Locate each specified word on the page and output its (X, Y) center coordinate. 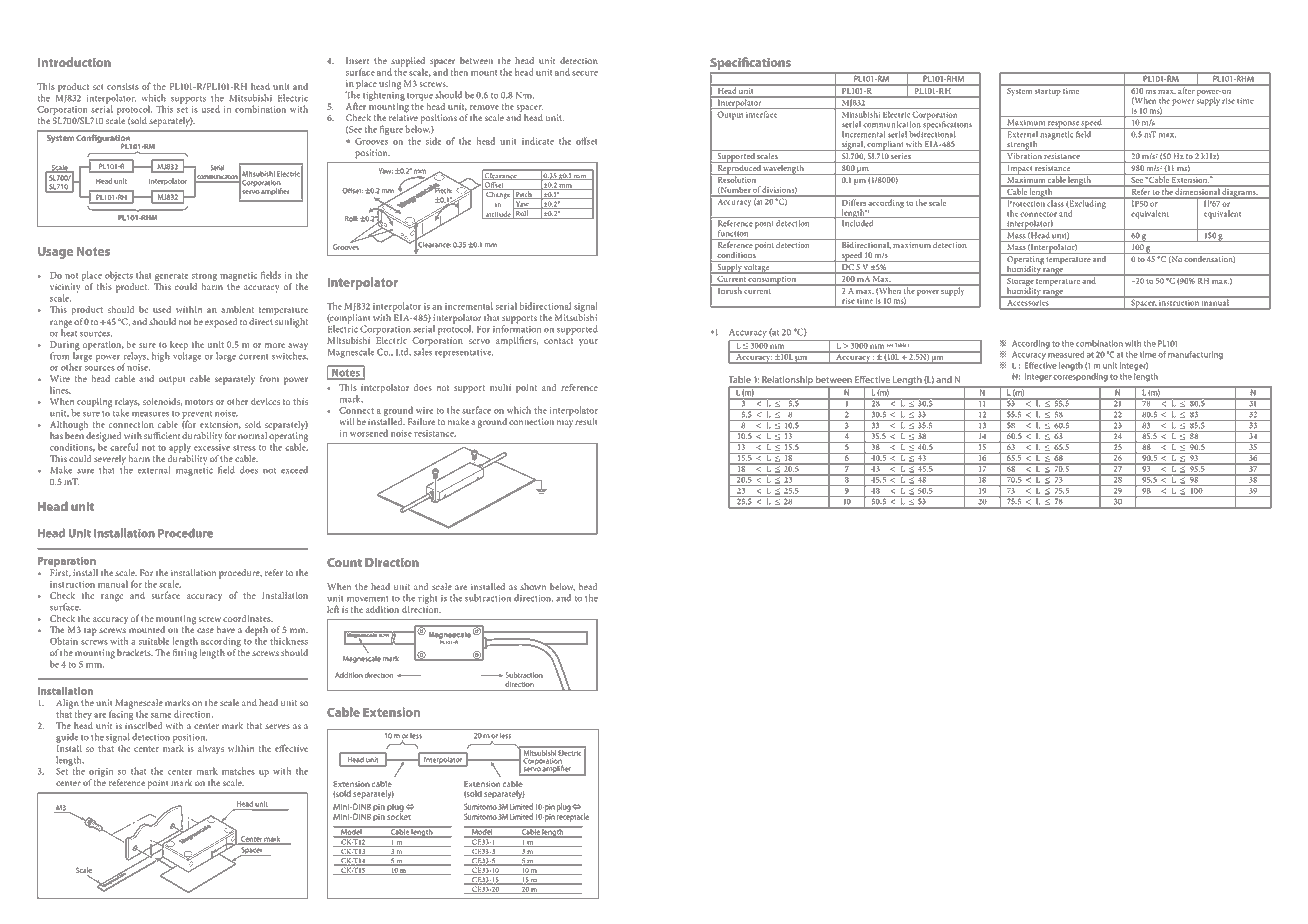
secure (585, 73)
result (586, 421)
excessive (212, 447)
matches (238, 771)
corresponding (1080, 377)
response (1063, 125)
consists (123, 86)
